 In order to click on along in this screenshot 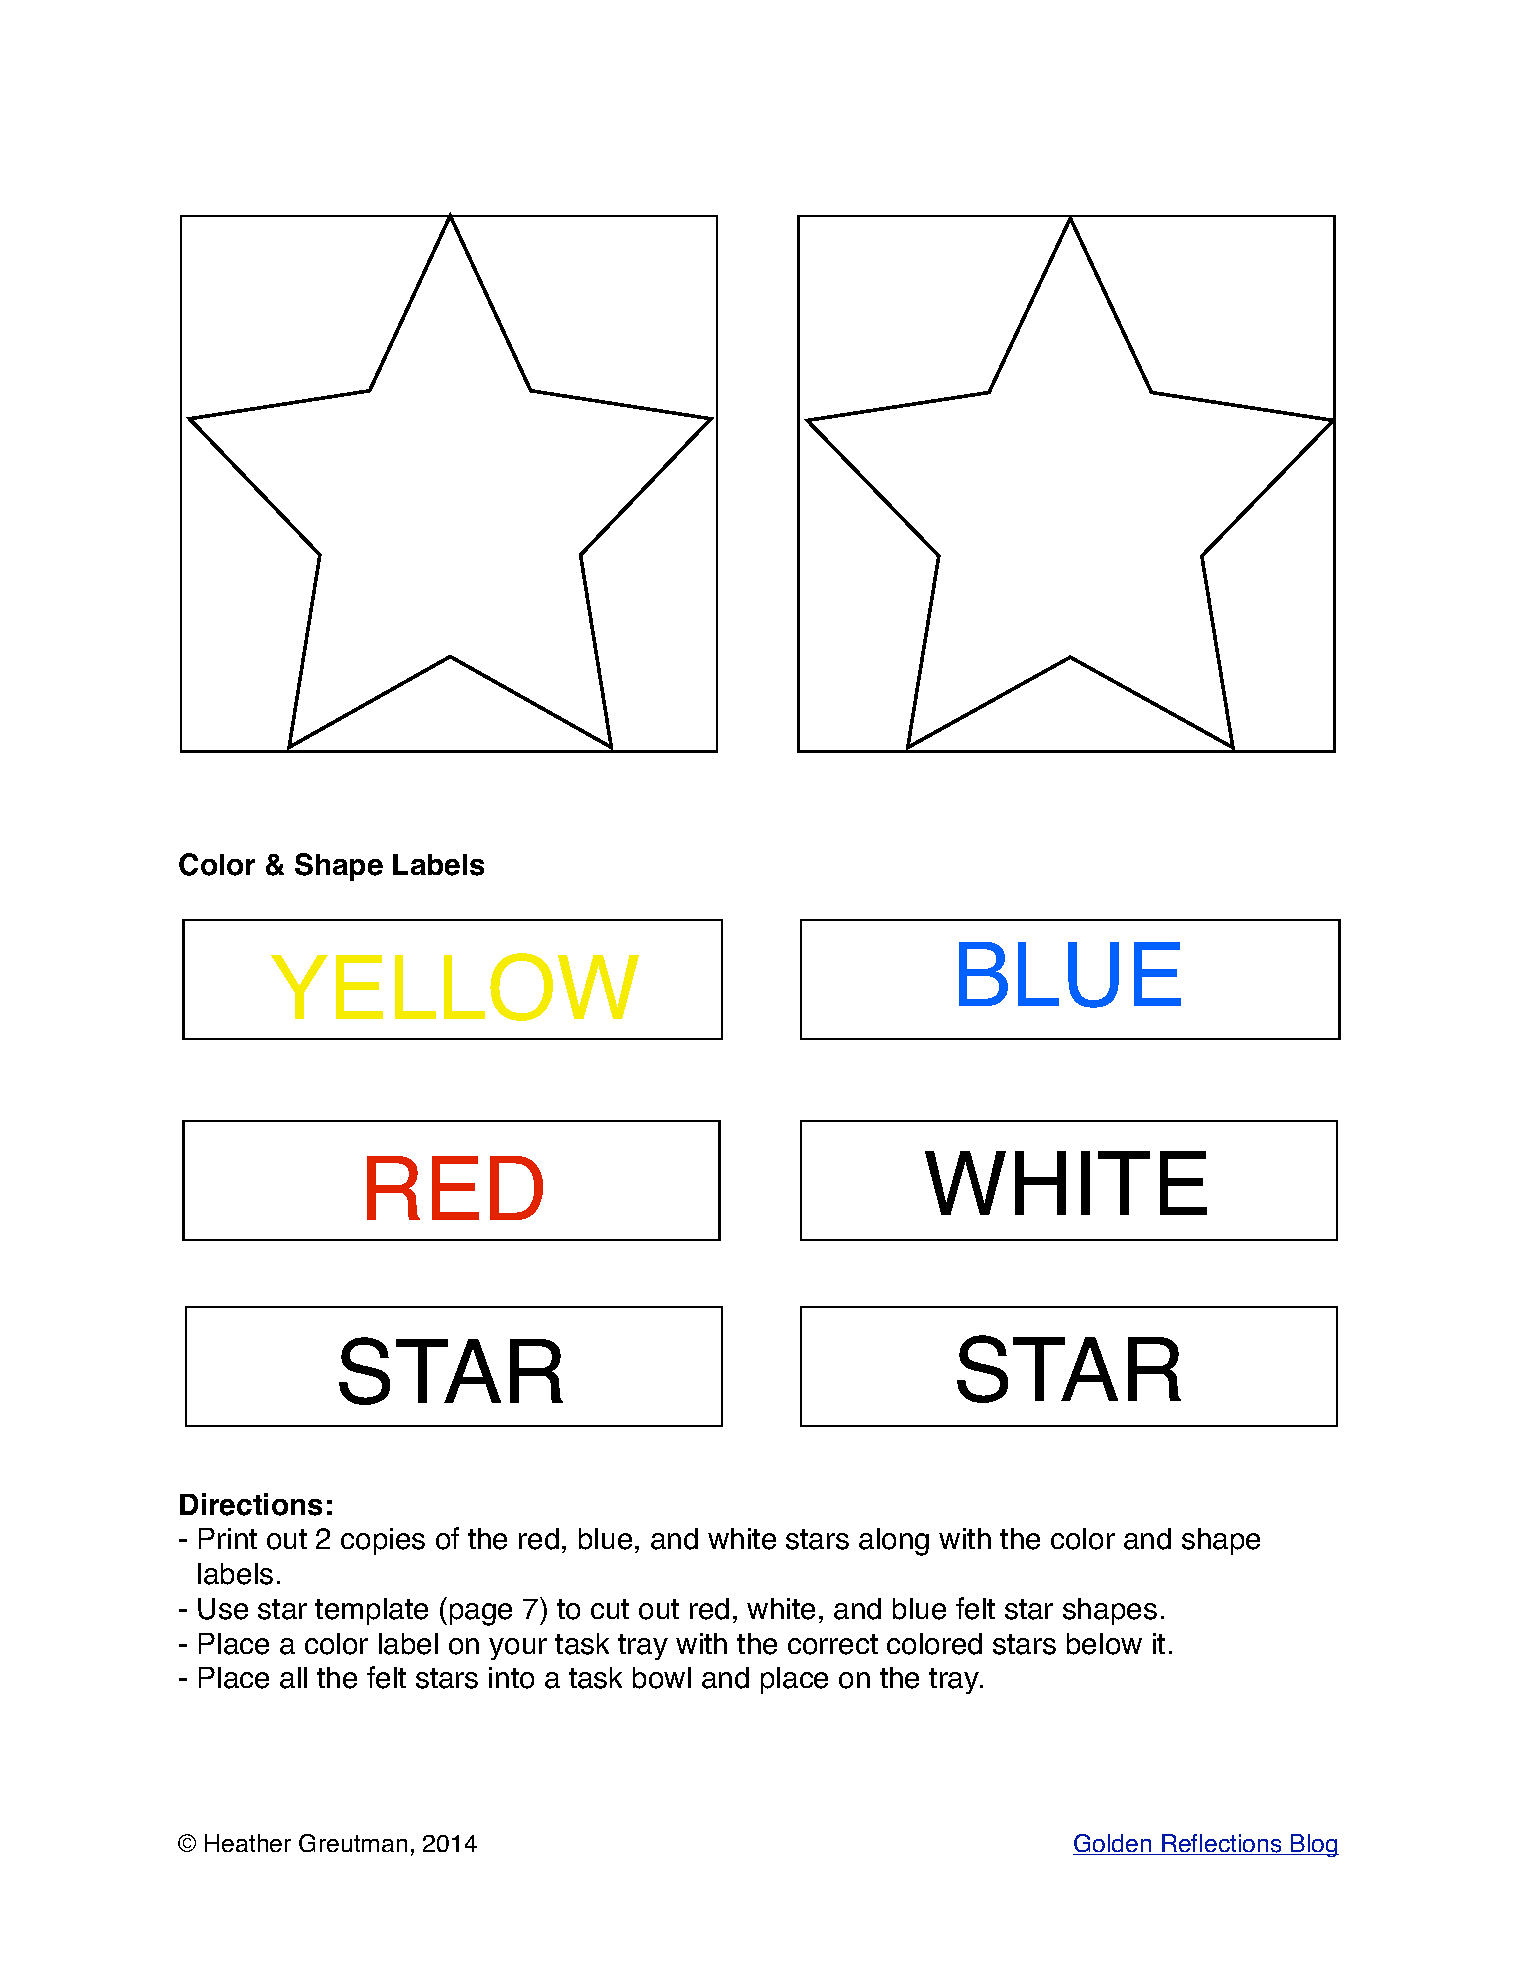, I will do `click(894, 1542)`.
